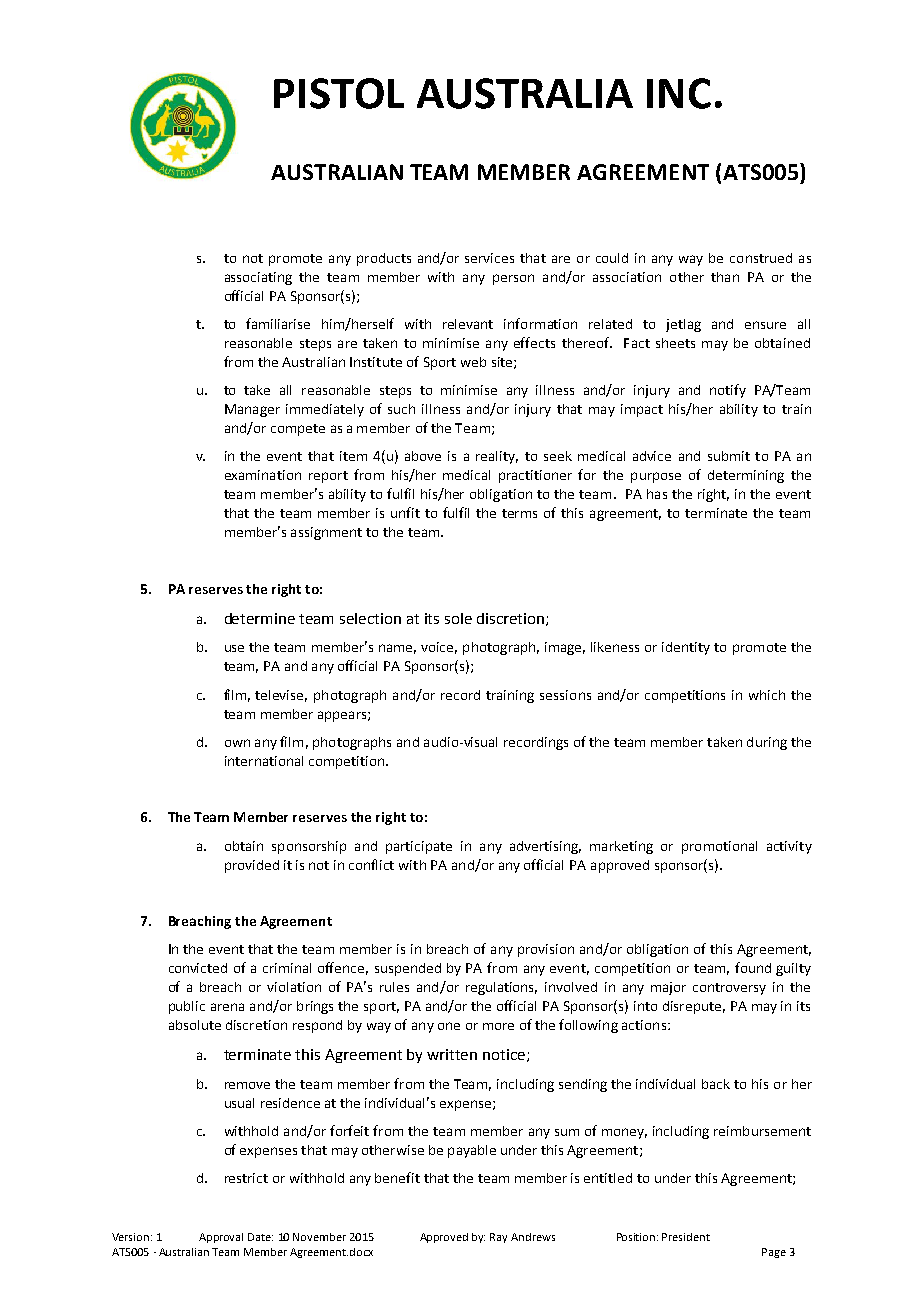 Image resolution: width=924 pixels, height=1308 pixels. Describe the element at coordinates (419, 847) in the screenshot. I see `participate` at that location.
